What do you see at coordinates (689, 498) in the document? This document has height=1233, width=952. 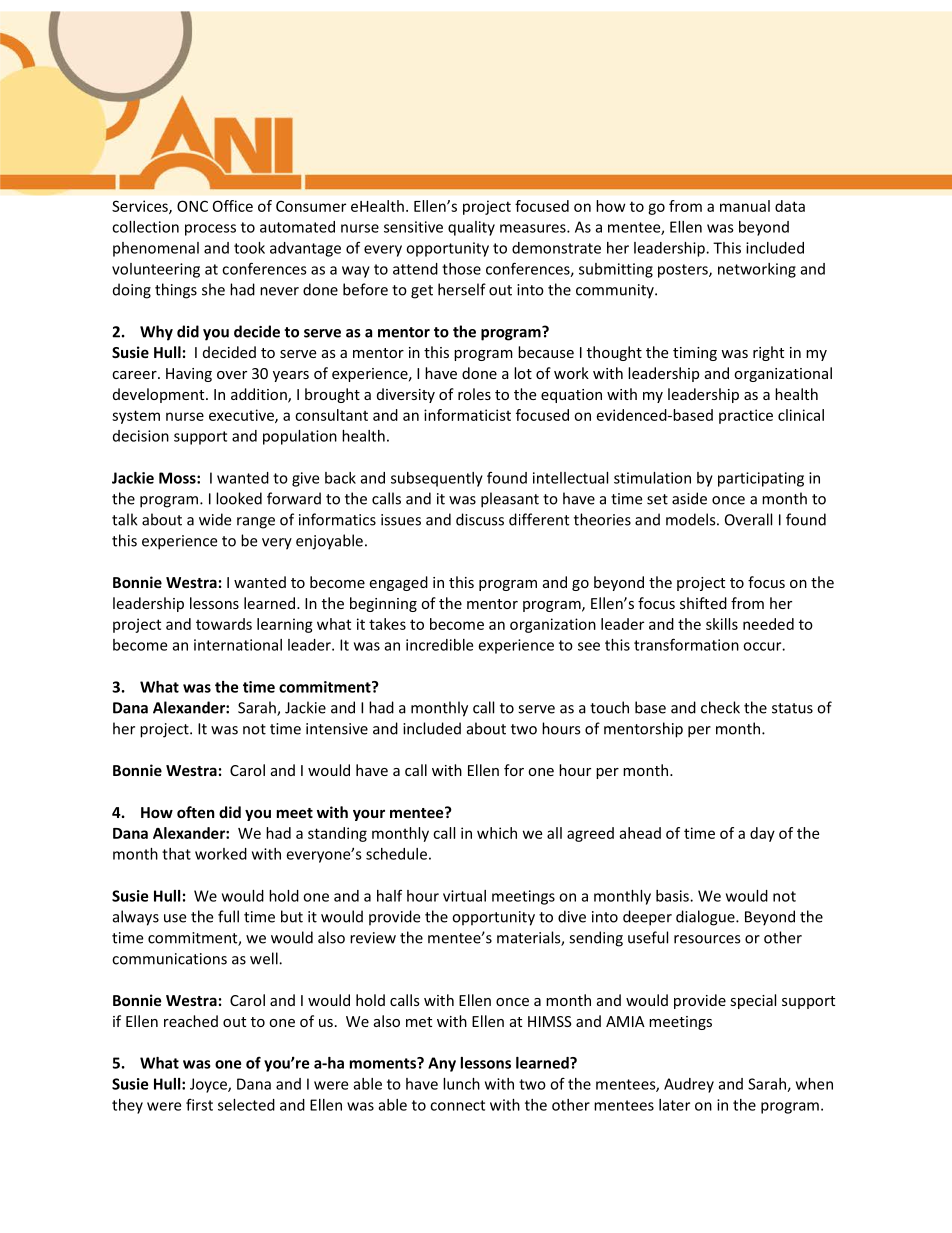 I see `aside` at bounding box center [689, 498].
